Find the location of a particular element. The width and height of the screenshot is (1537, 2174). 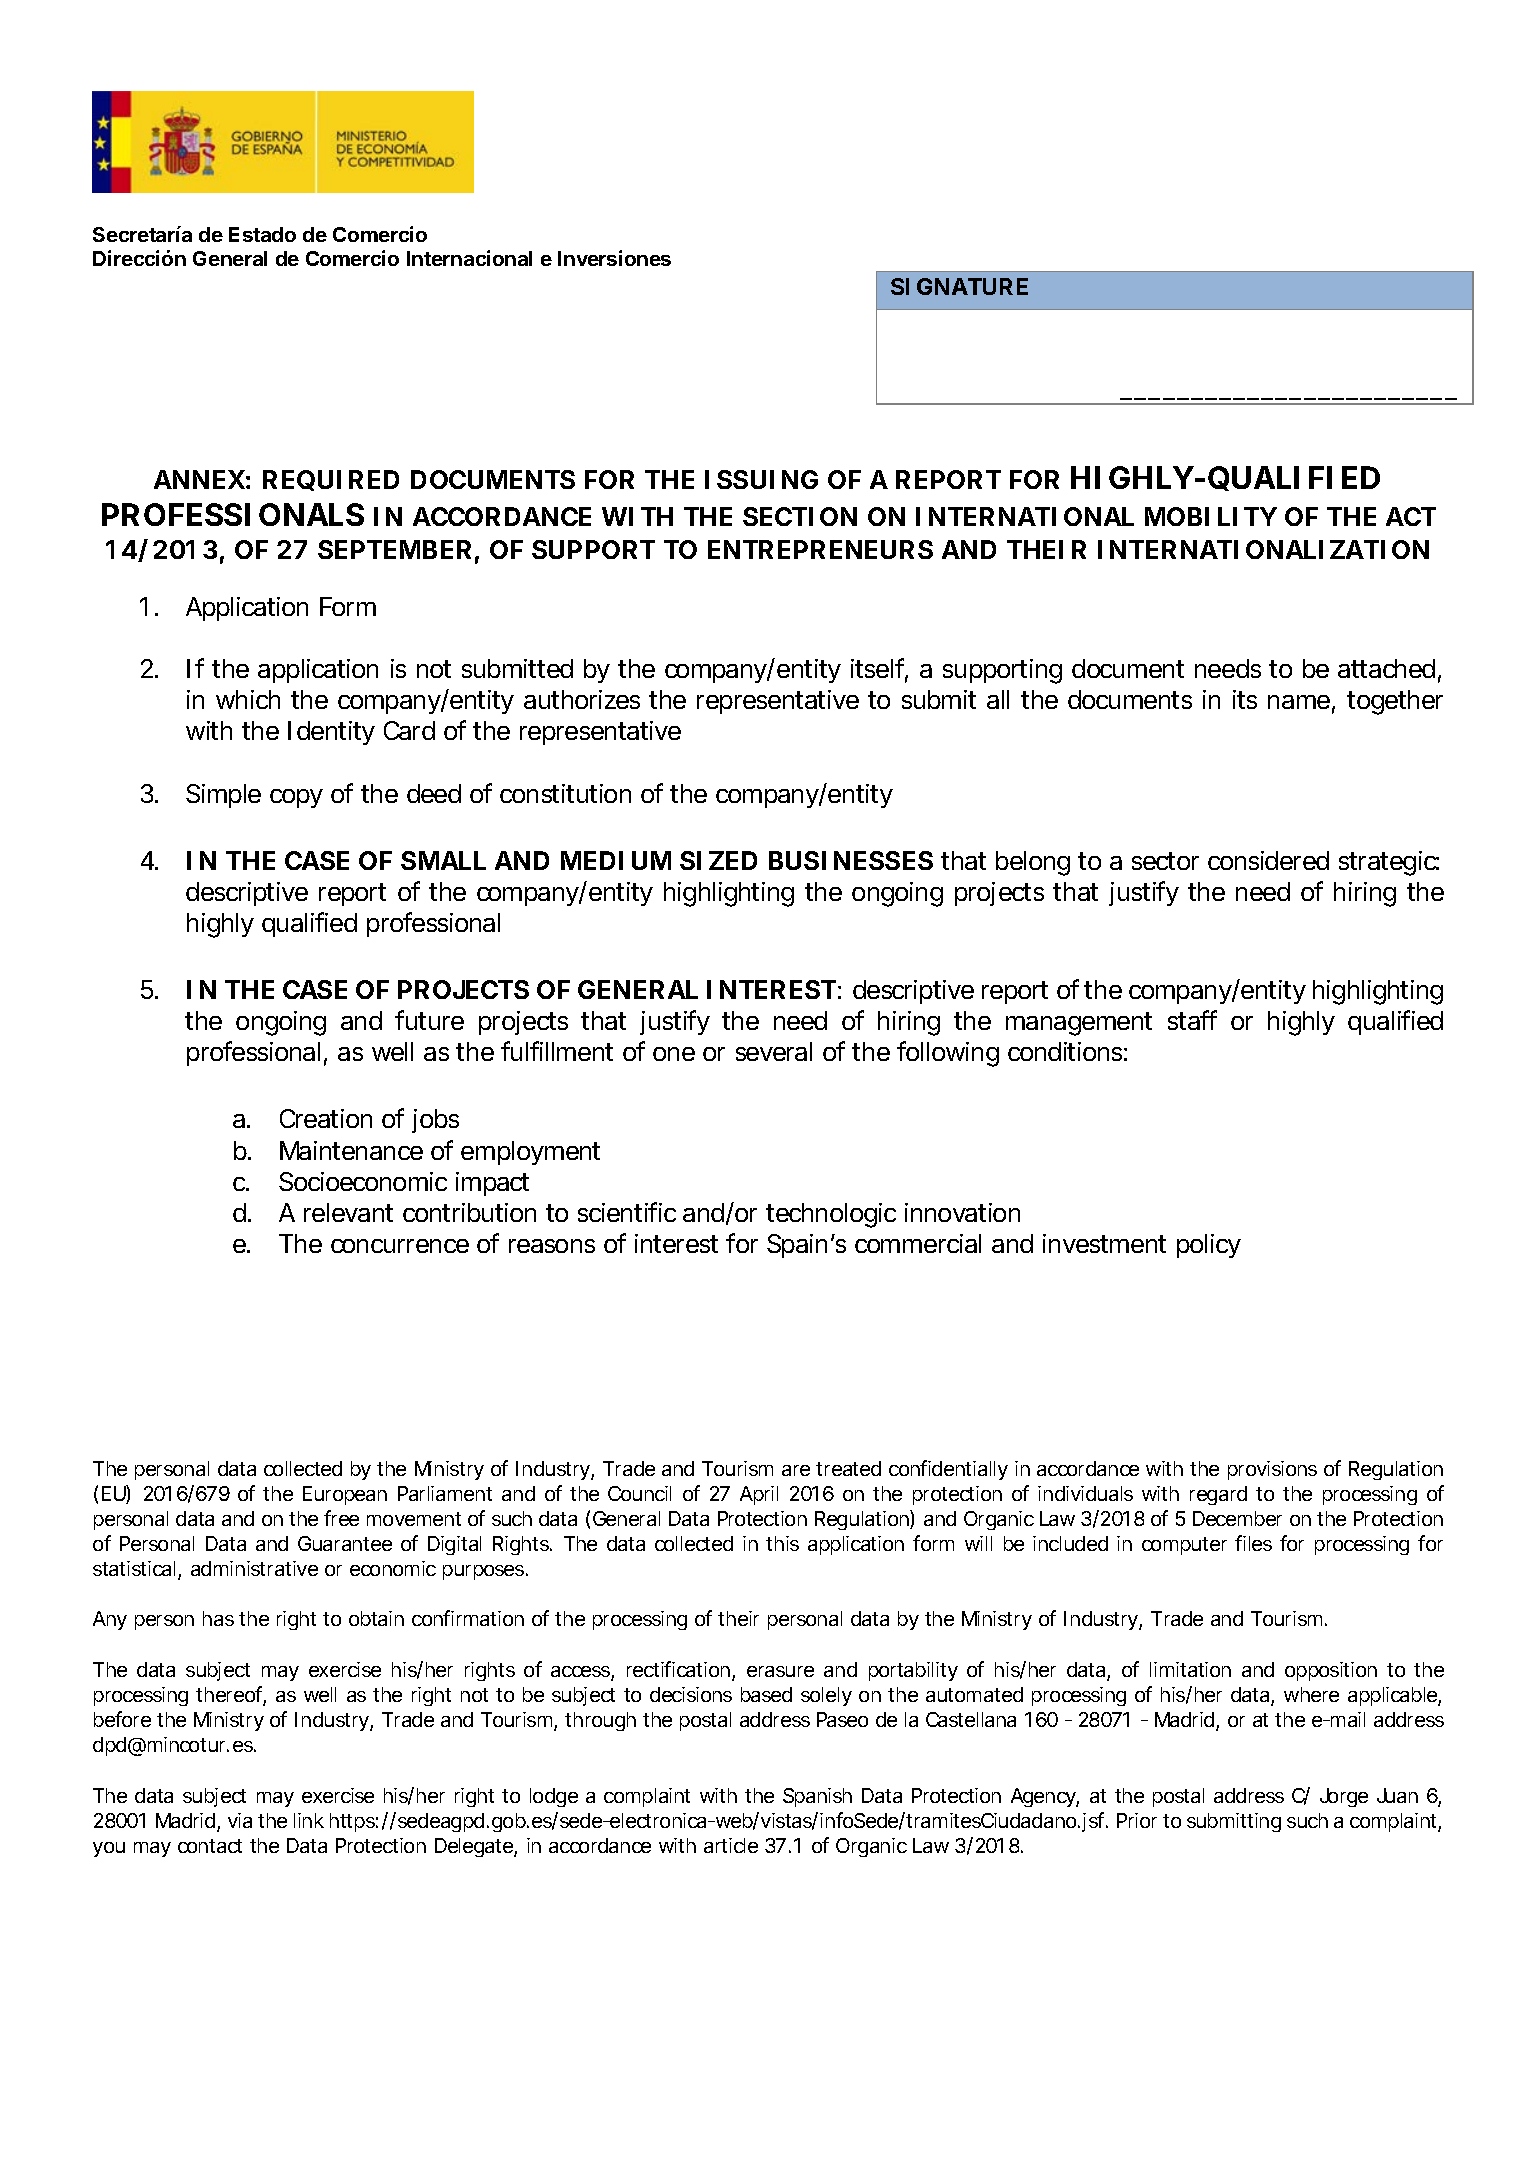

Estado is located at coordinates (262, 234).
